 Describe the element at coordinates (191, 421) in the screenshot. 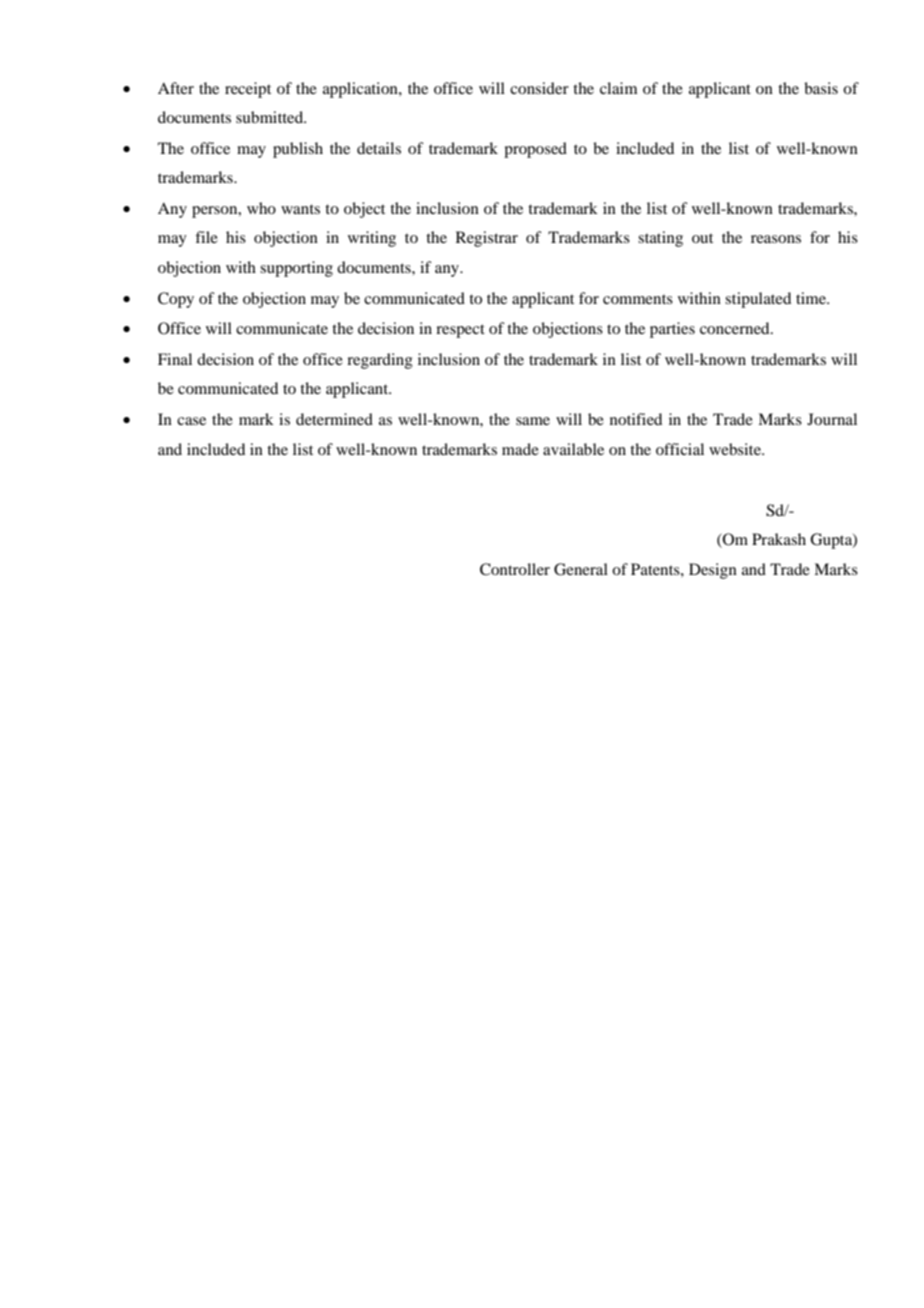

I see `case` at that location.
